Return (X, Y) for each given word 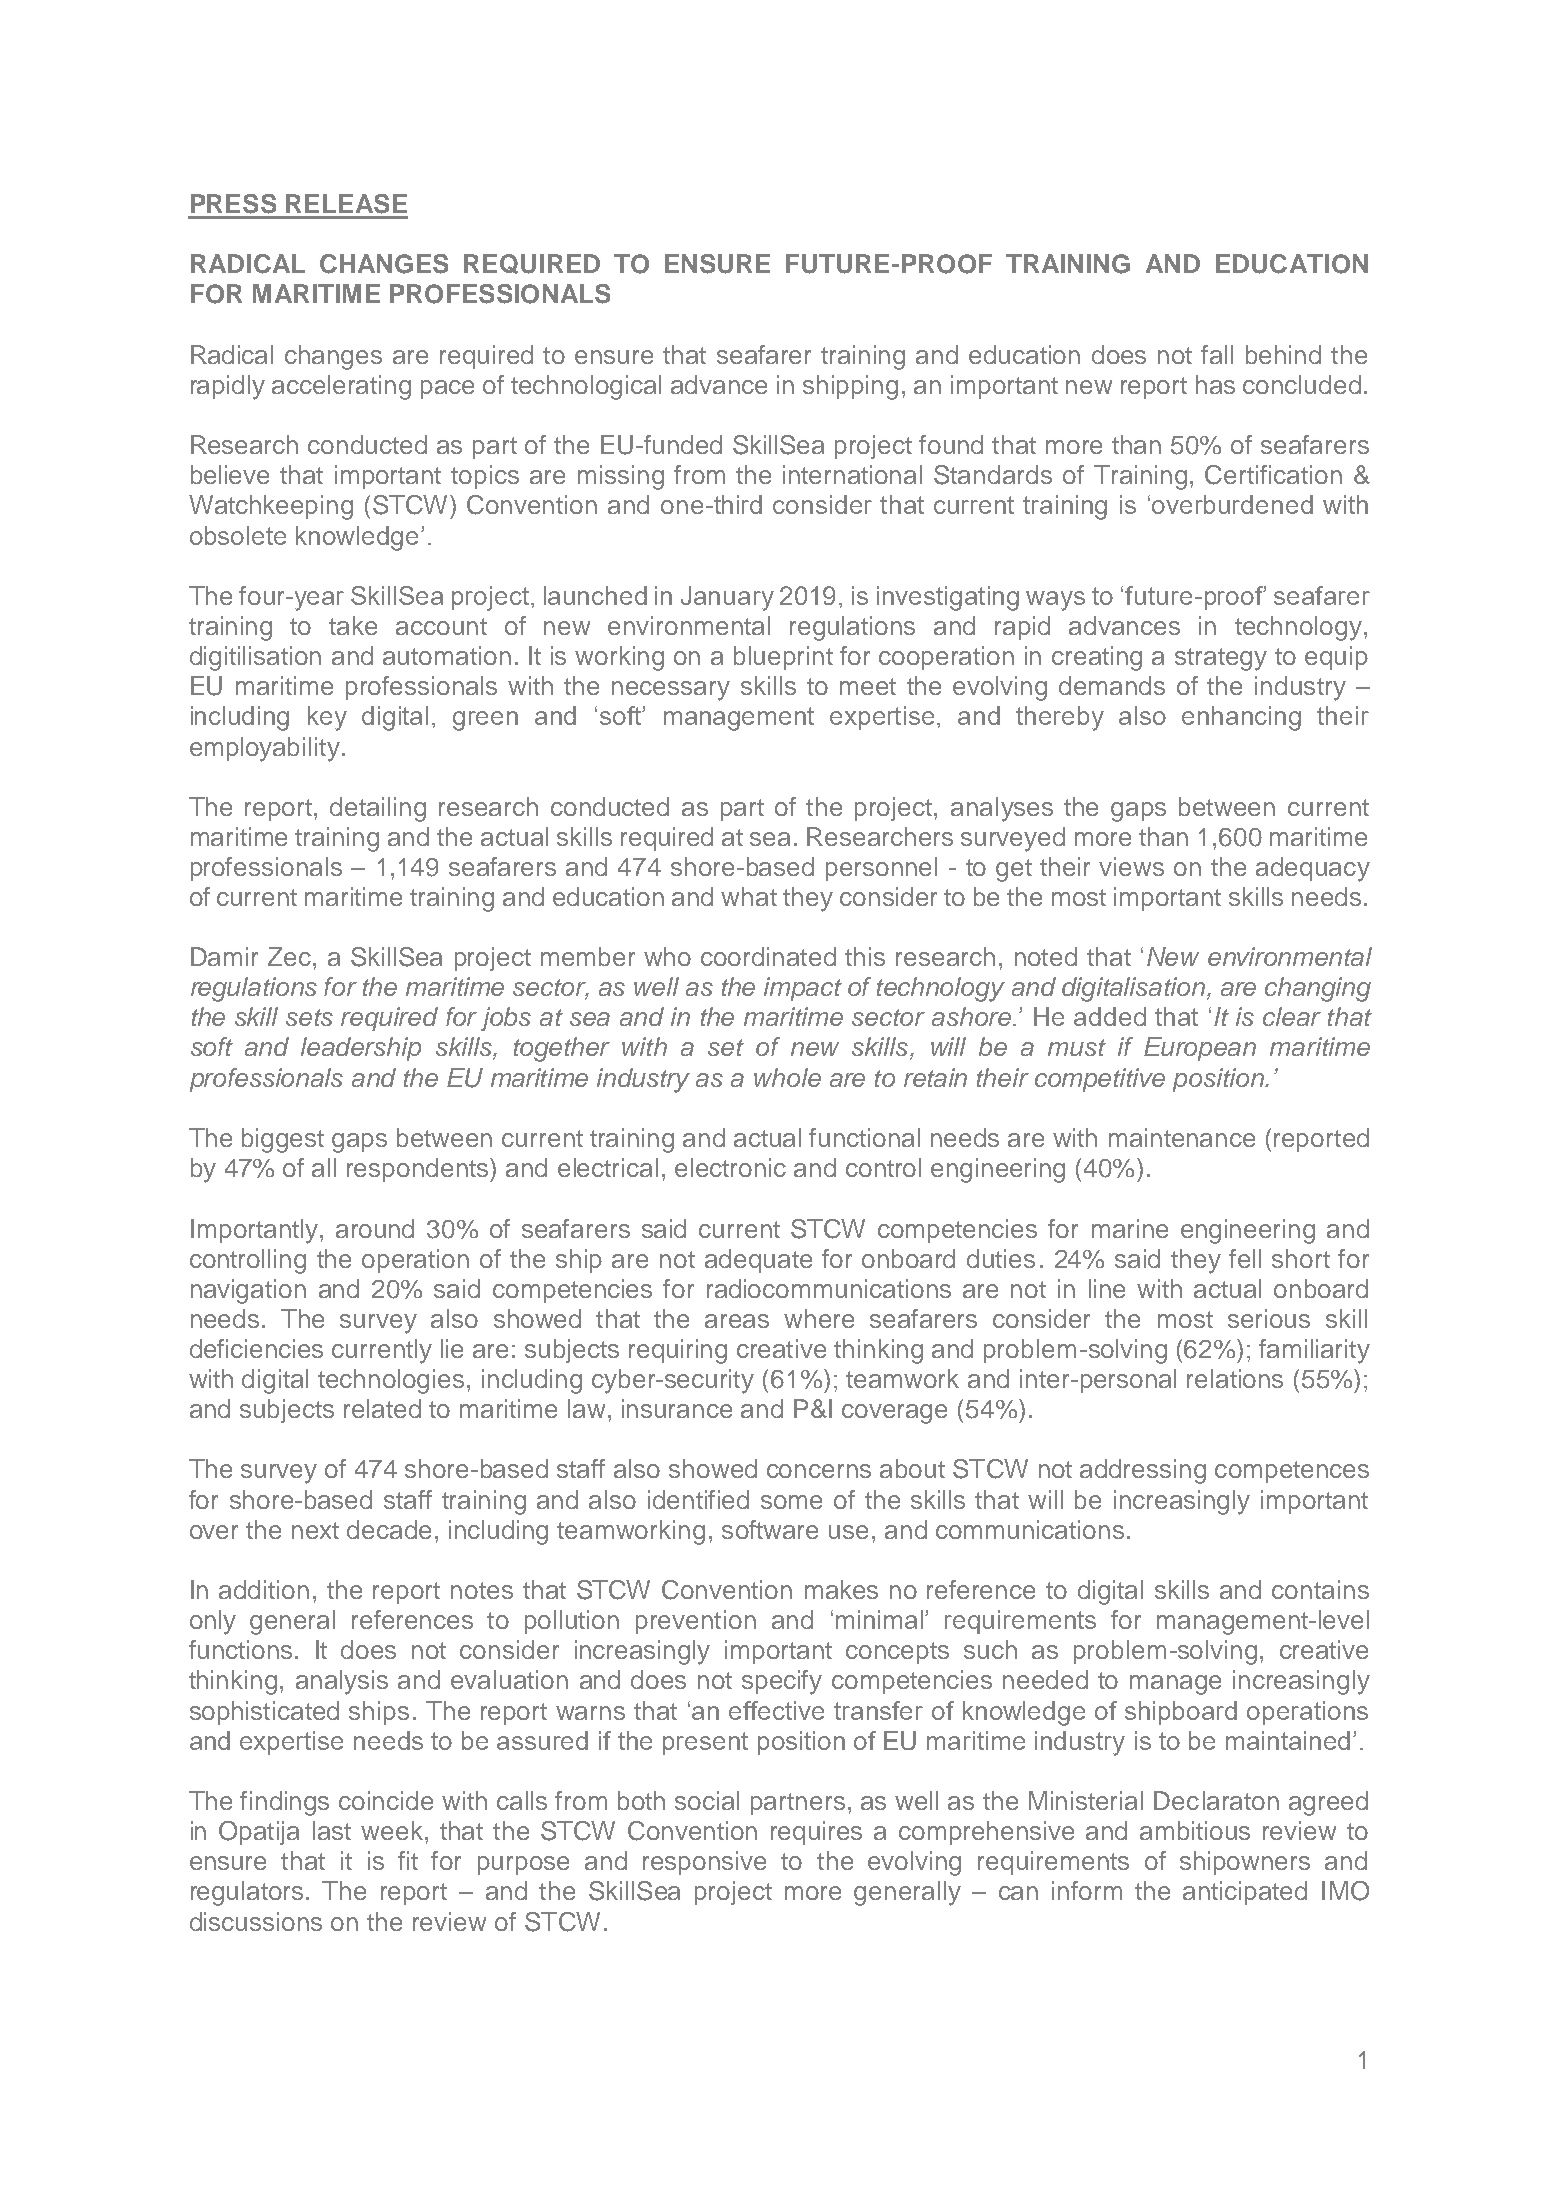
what (749, 896)
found (951, 444)
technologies (391, 1381)
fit (408, 1860)
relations (1235, 1378)
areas (737, 1321)
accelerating (341, 387)
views (1131, 866)
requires (816, 1833)
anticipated (1245, 1893)
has (1215, 384)
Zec (289, 956)
